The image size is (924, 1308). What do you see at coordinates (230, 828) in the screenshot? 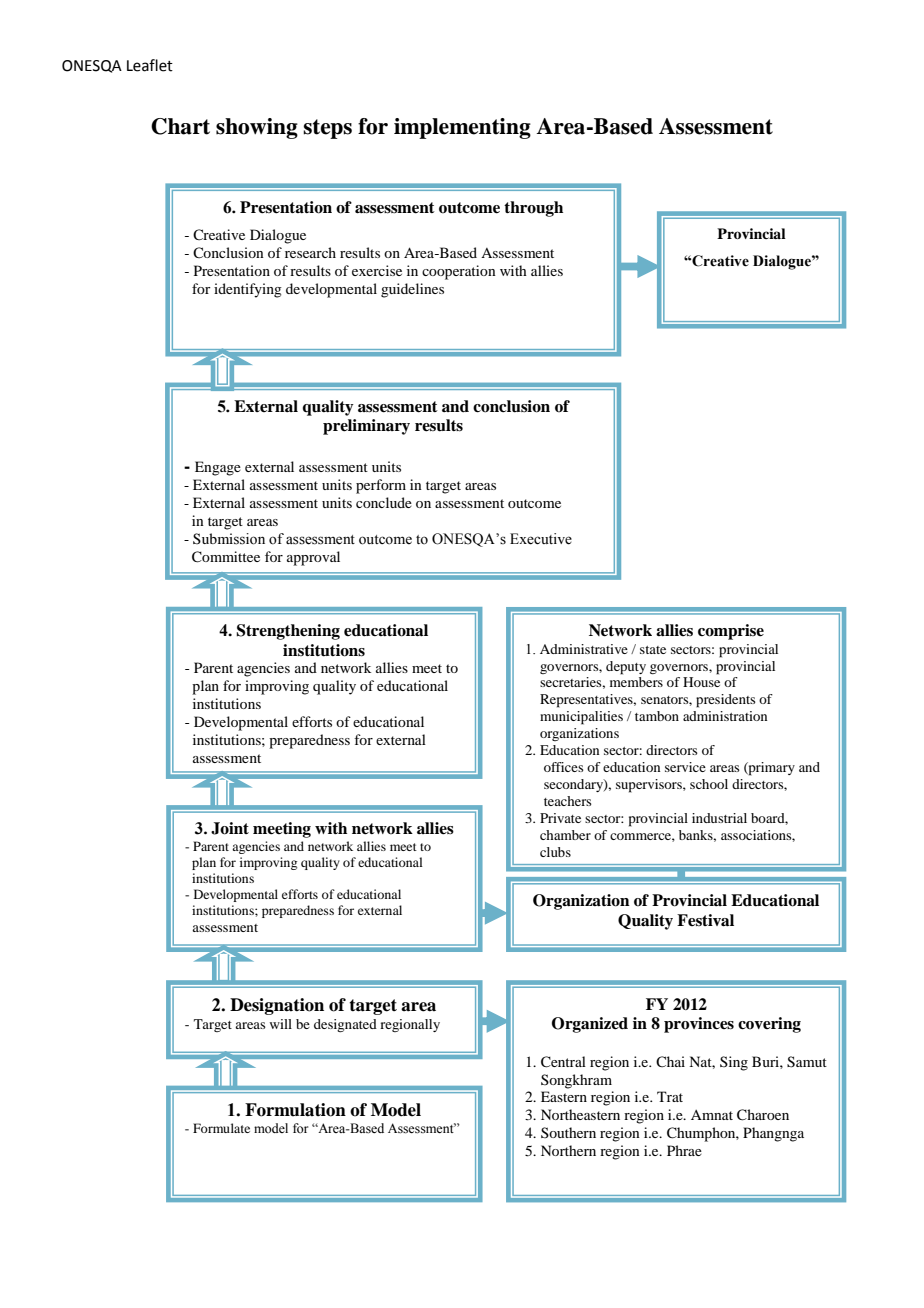
I see `Joint` at bounding box center [230, 828].
